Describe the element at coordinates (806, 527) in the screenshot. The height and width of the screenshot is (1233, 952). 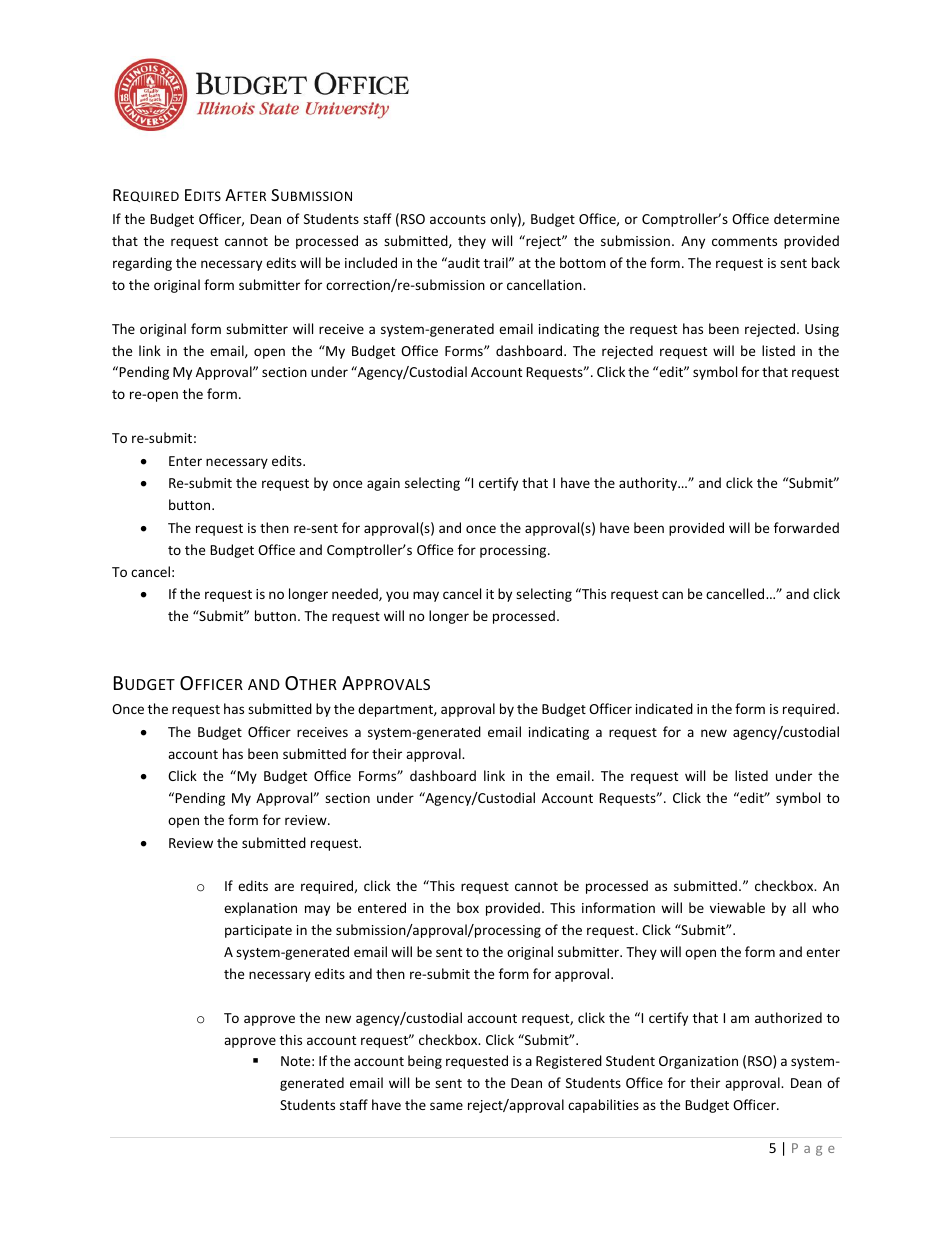
I see `forwarded` at that location.
